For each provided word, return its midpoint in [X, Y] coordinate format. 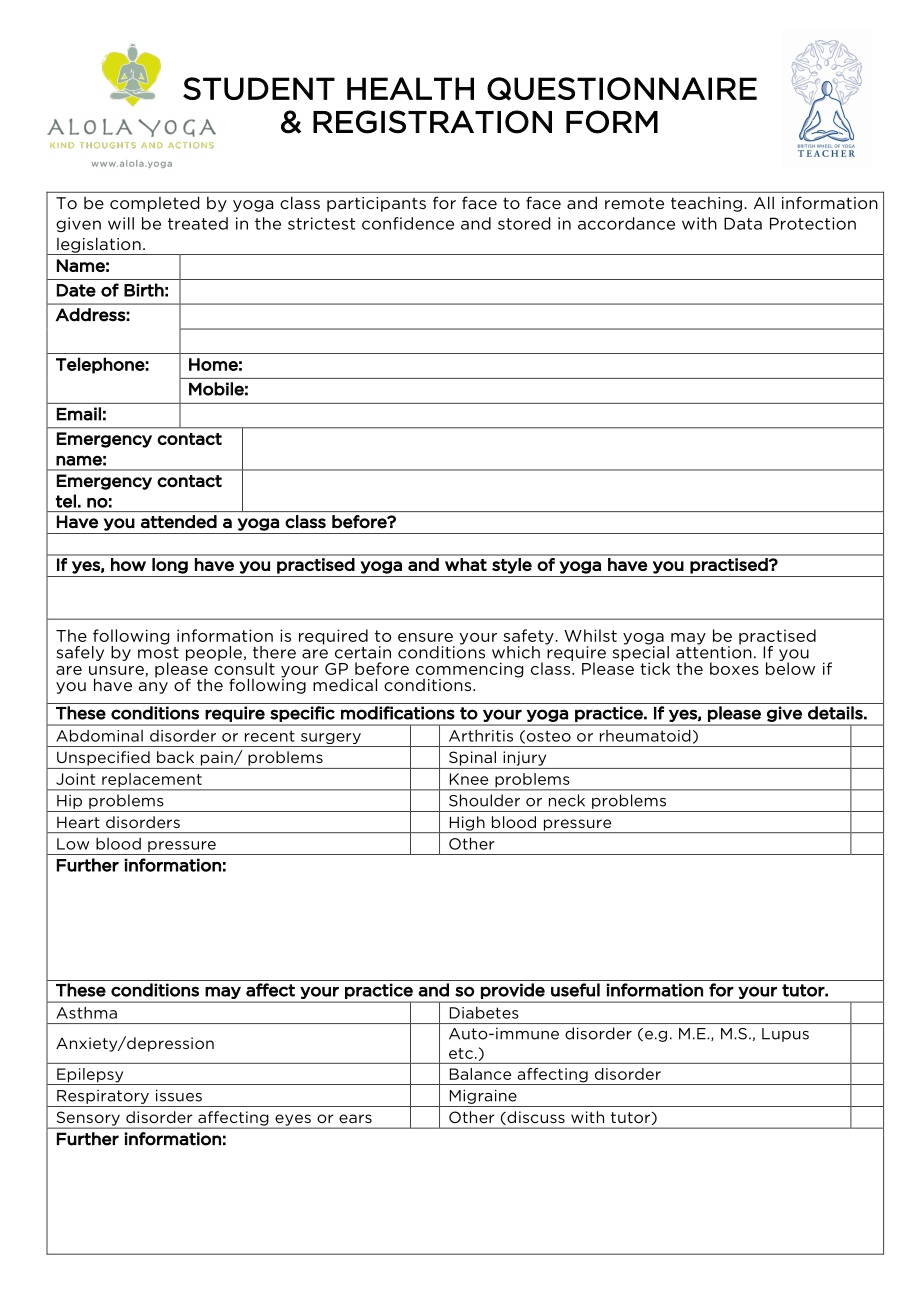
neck [567, 800]
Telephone [100, 365]
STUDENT [259, 88]
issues [179, 1095]
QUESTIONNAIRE [622, 89]
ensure [425, 637]
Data [743, 223]
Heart [78, 822]
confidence [408, 223]
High [467, 824]
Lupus [785, 1035]
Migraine [483, 1096]
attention [714, 651]
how [128, 564]
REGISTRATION [432, 122]
